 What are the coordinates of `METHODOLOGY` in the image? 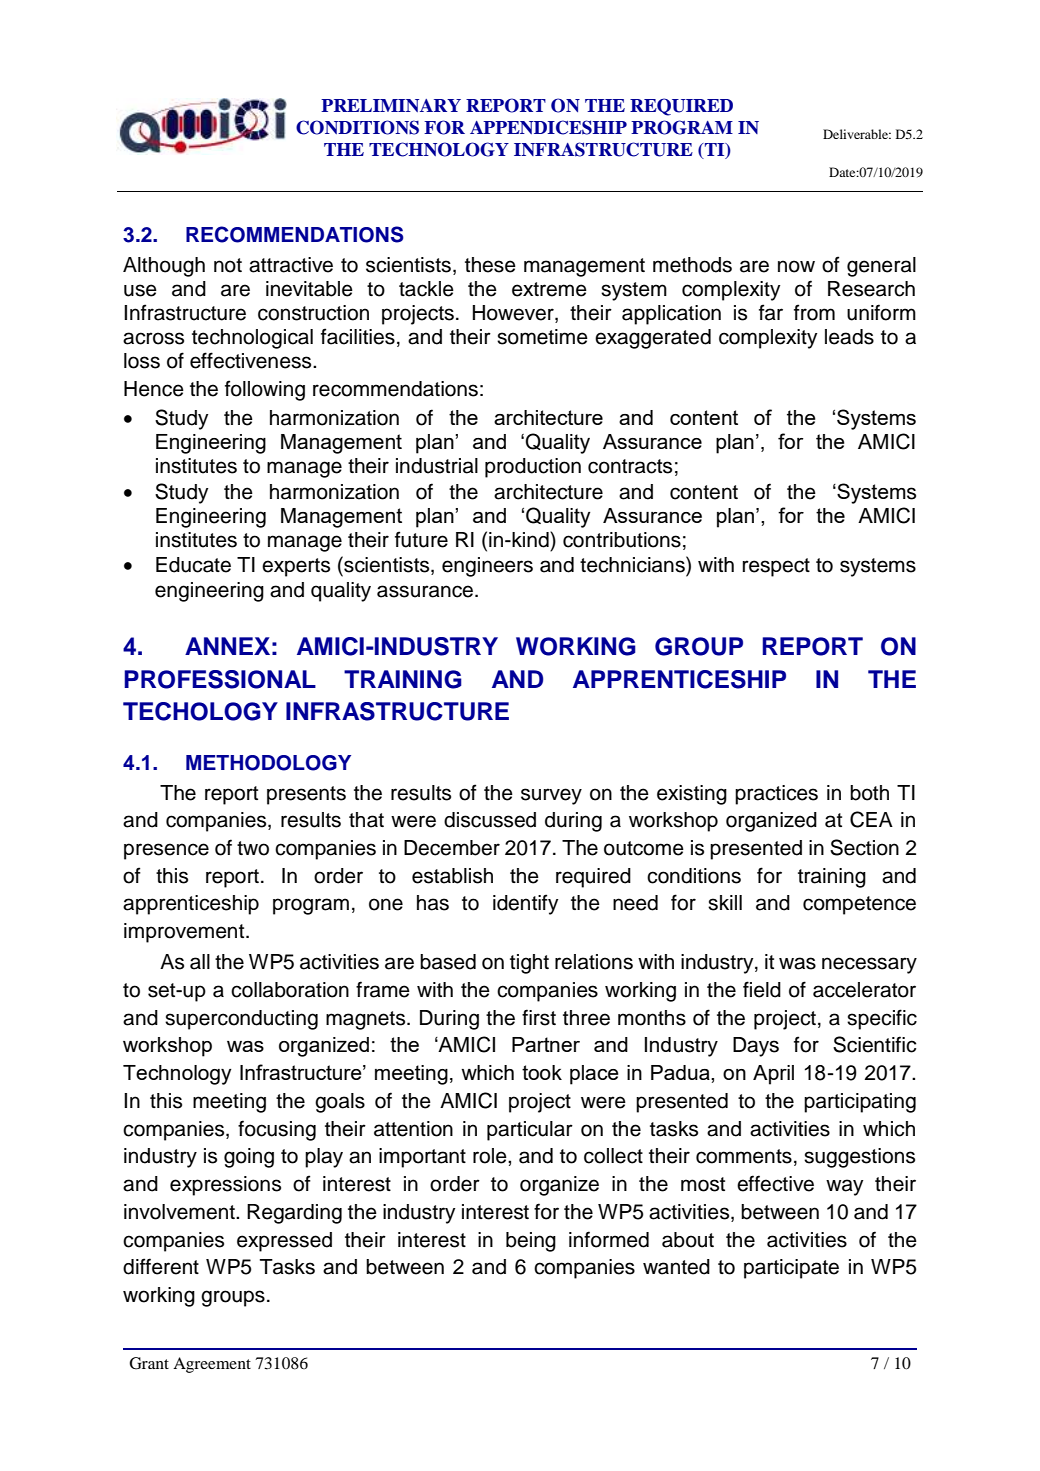 It's located at (268, 763).
